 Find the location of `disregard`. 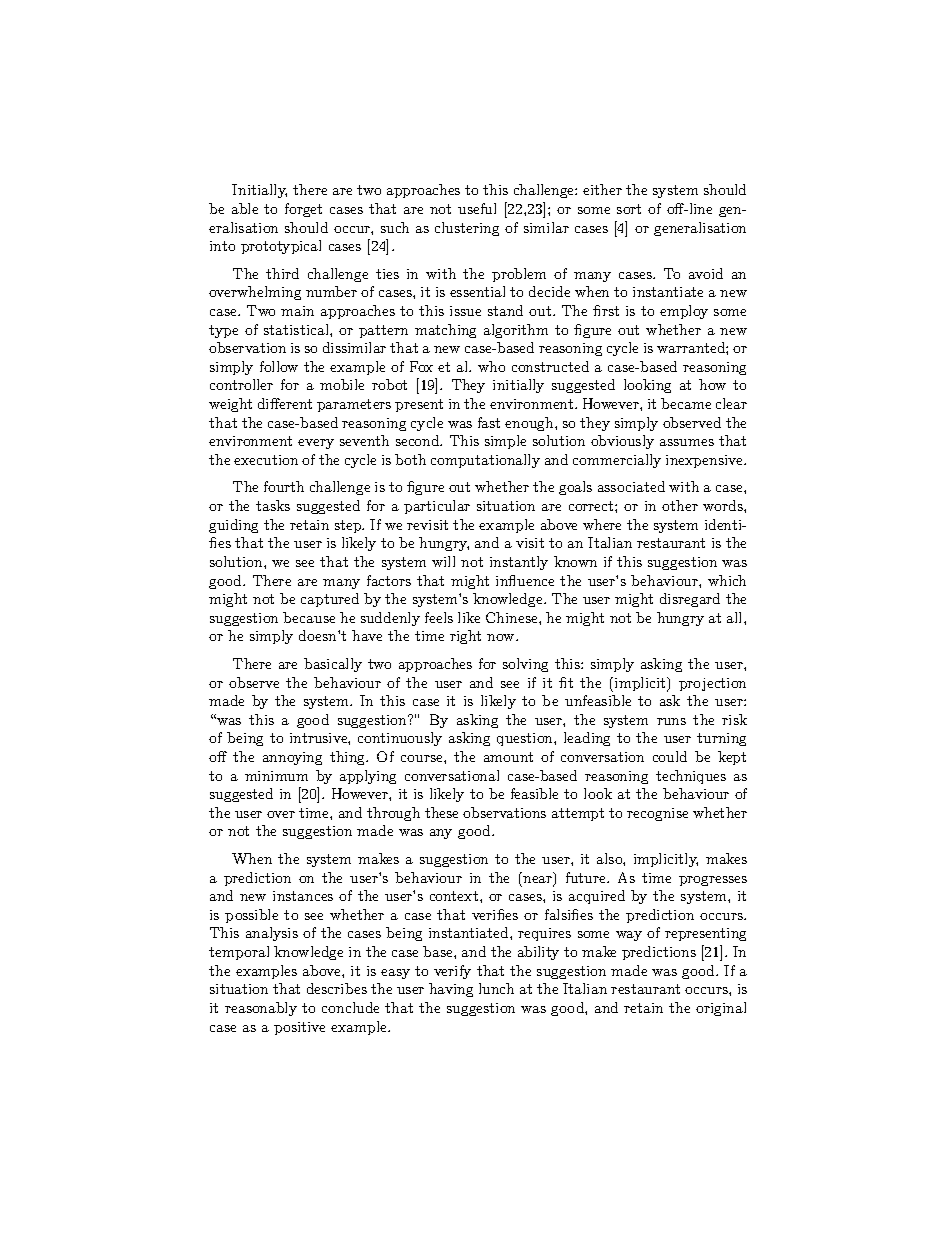

disregard is located at coordinates (690, 600).
